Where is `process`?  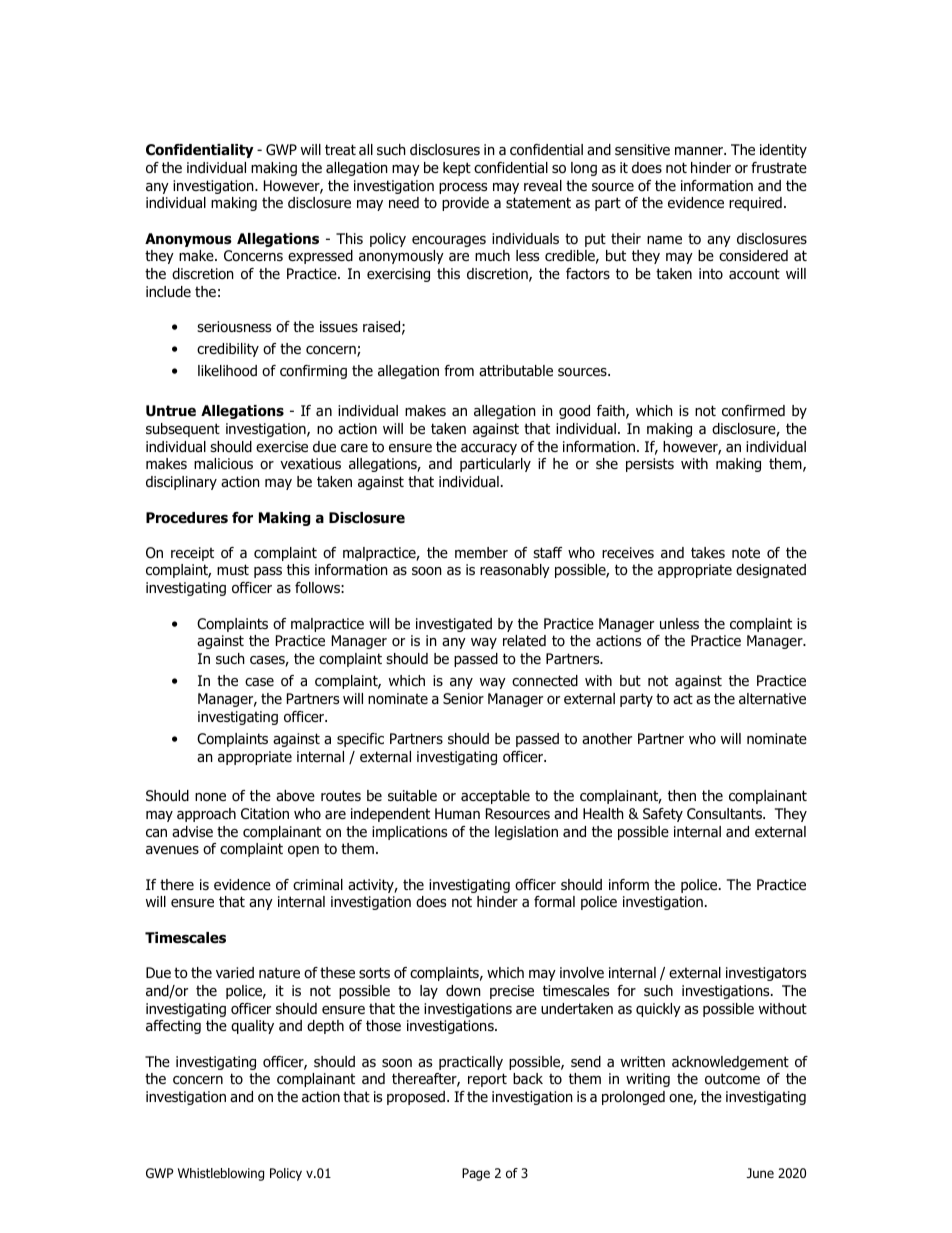
process is located at coordinates (463, 188).
